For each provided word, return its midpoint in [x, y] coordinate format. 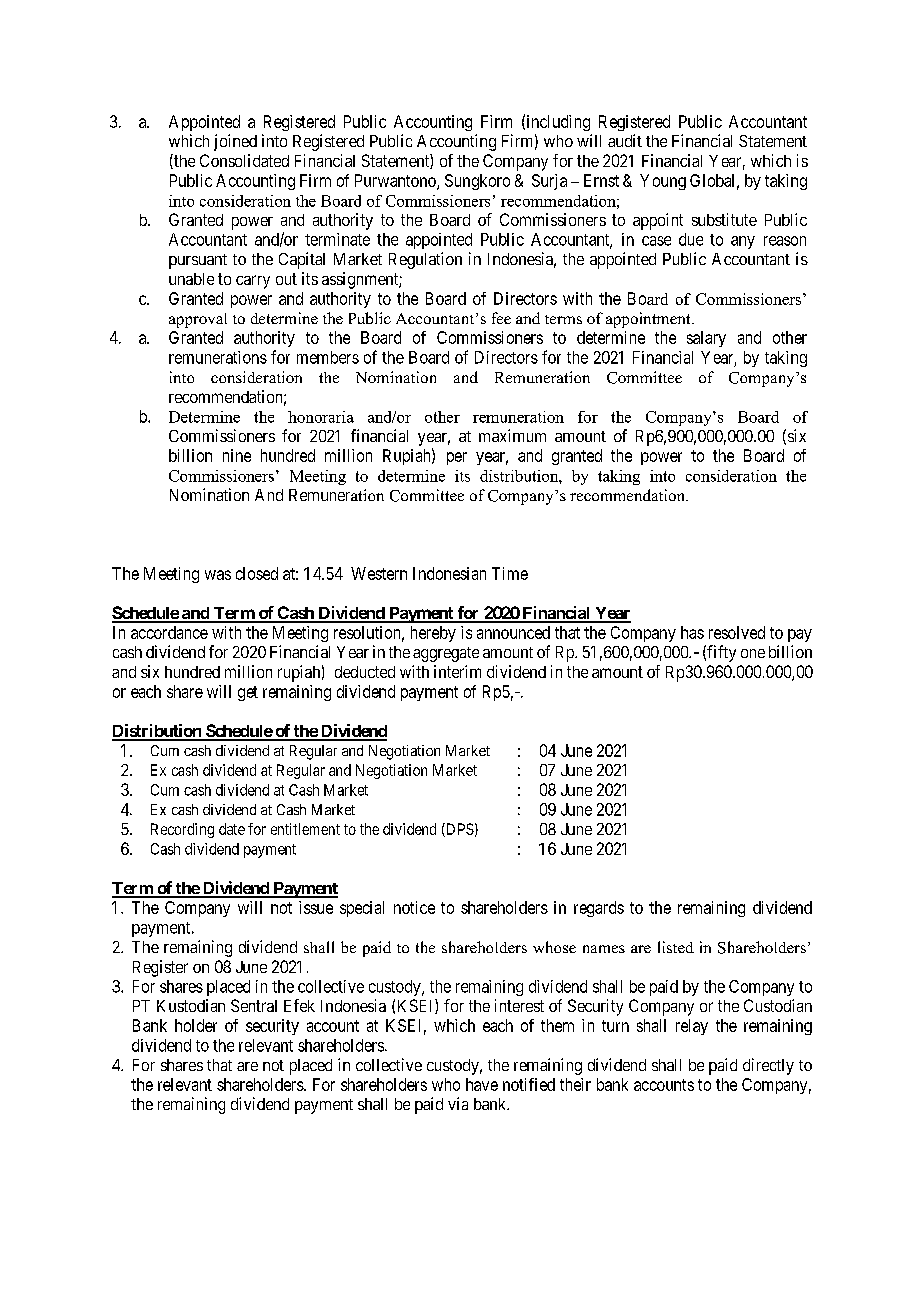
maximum [512, 435]
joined [235, 142]
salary [706, 339]
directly [768, 1066]
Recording [182, 830]
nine [237, 455]
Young [663, 182]
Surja [549, 182]
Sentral [254, 1005]
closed [257, 573]
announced [513, 632]
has [692, 632]
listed [676, 947]
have [482, 1084]
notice [414, 907]
